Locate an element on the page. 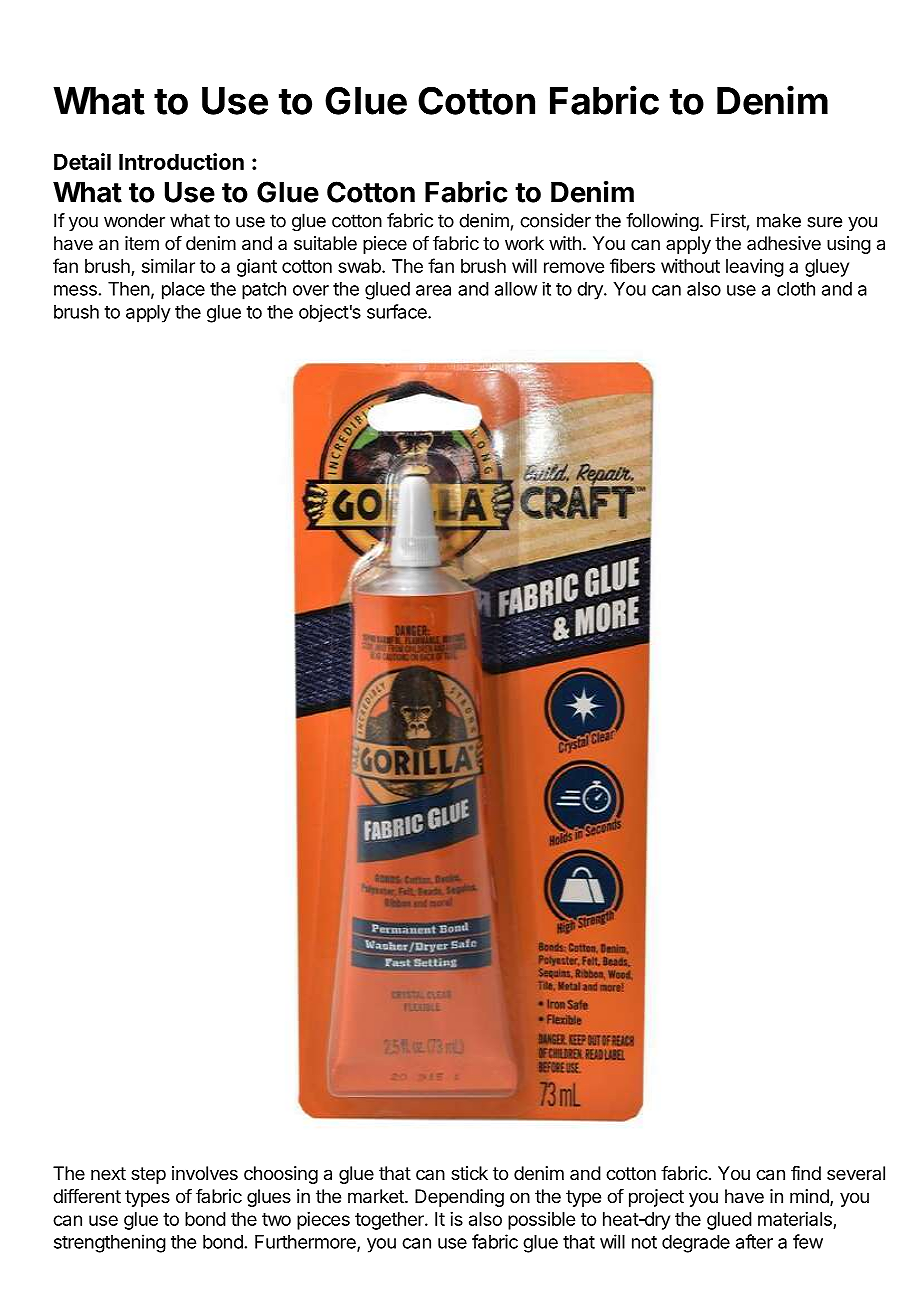 The height and width of the image is (1308, 924). make is located at coordinates (779, 220).
